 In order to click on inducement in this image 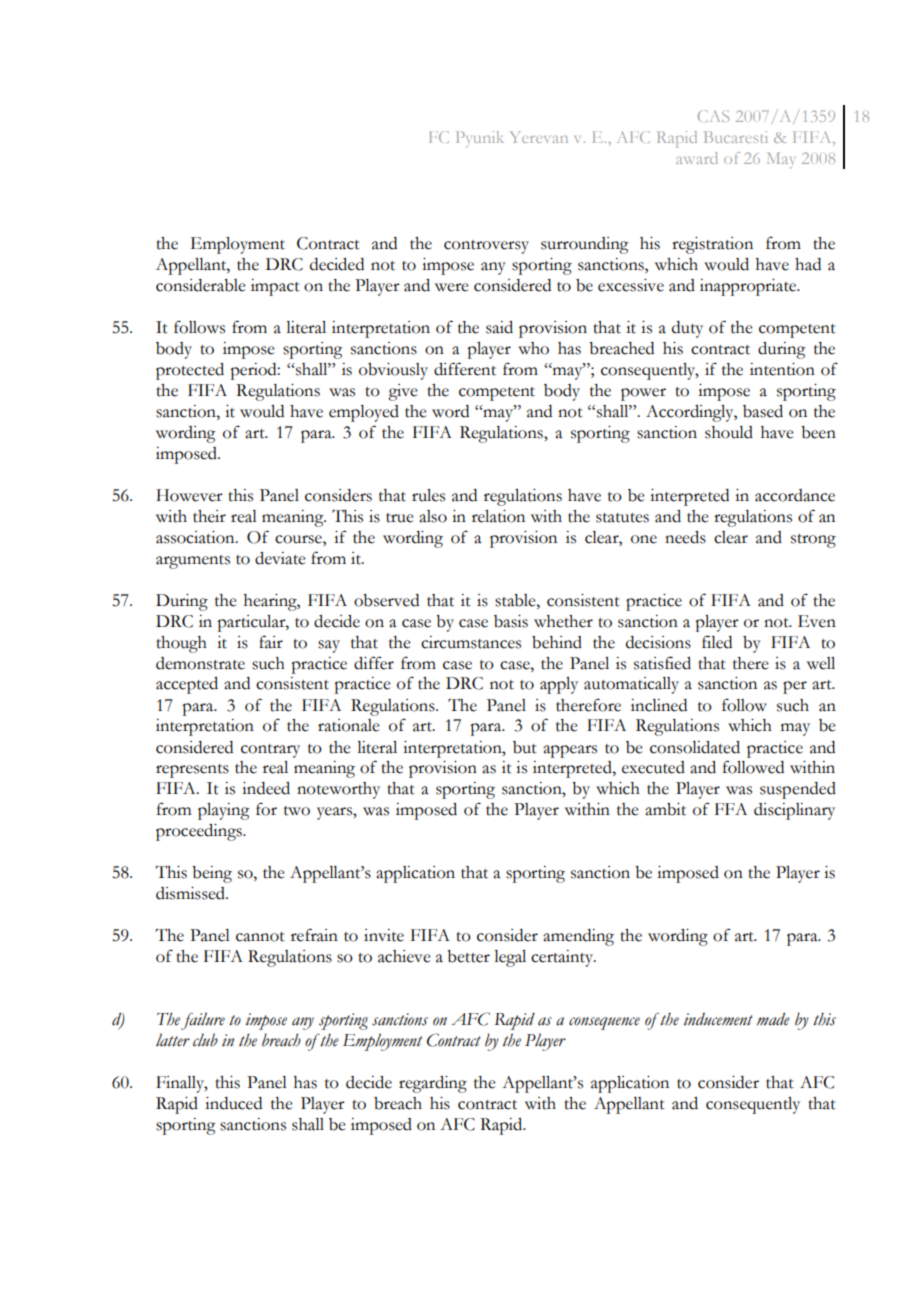, I will do `click(718, 1019)`.
